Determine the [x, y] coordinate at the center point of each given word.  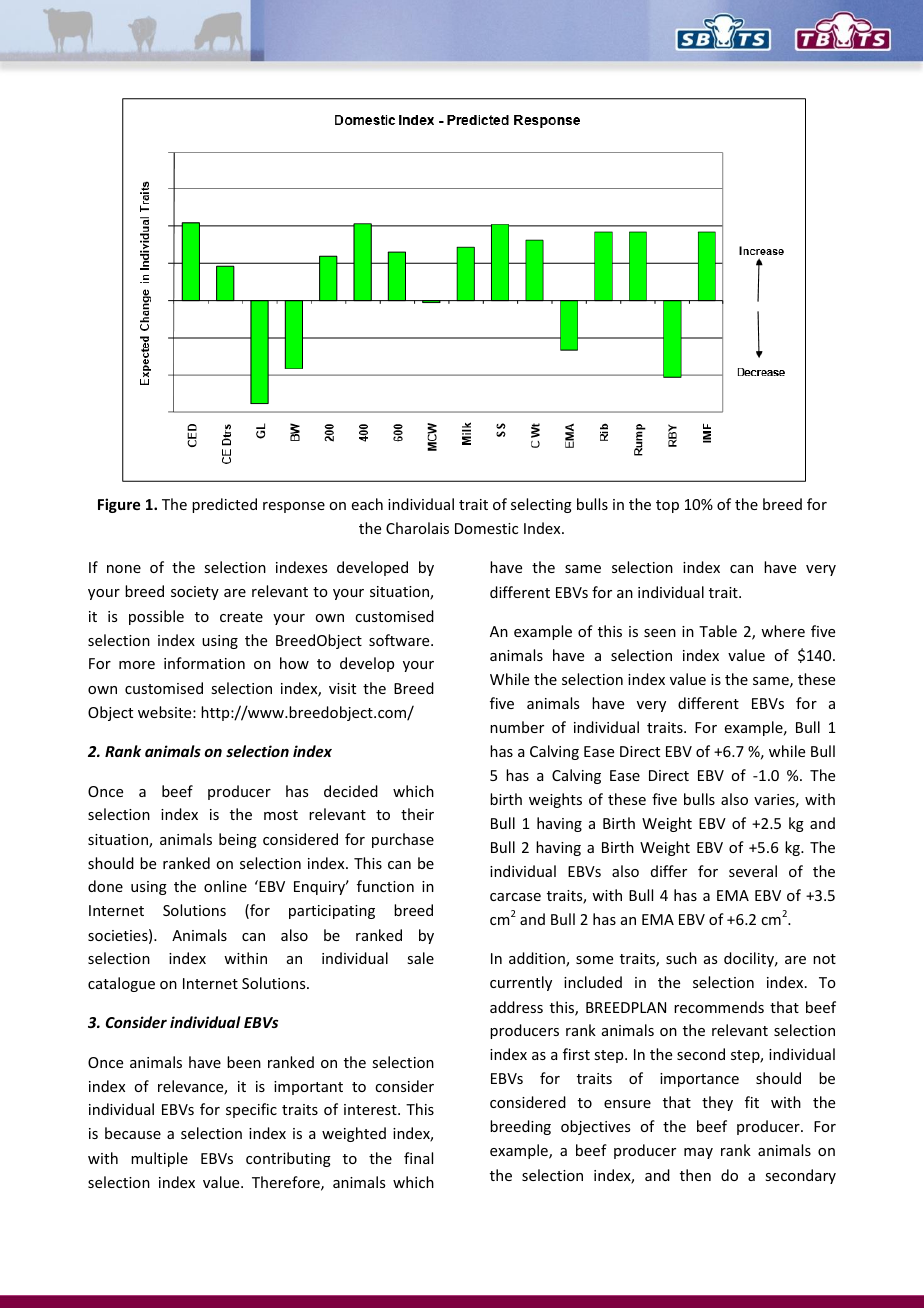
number [517, 727]
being [238, 840]
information [204, 663]
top [667, 506]
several [753, 871]
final [418, 1158]
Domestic [486, 528]
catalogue [121, 984]
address [516, 1007]
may [698, 1153]
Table [718, 631]
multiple [159, 1159]
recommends [719, 1007]
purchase [403, 840]
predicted [224, 505]
